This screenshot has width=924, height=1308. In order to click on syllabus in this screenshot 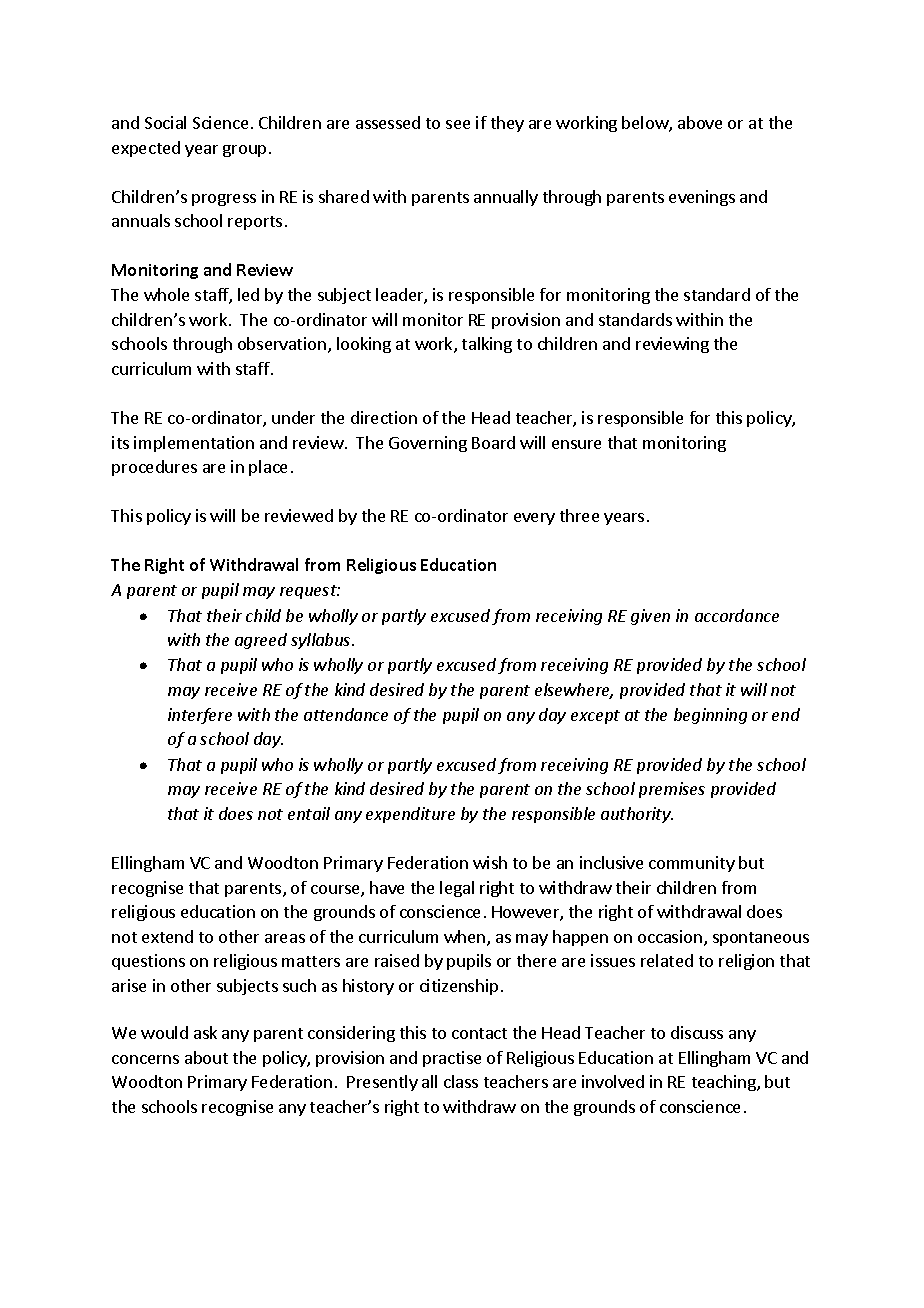, I will do `click(322, 641)`.
